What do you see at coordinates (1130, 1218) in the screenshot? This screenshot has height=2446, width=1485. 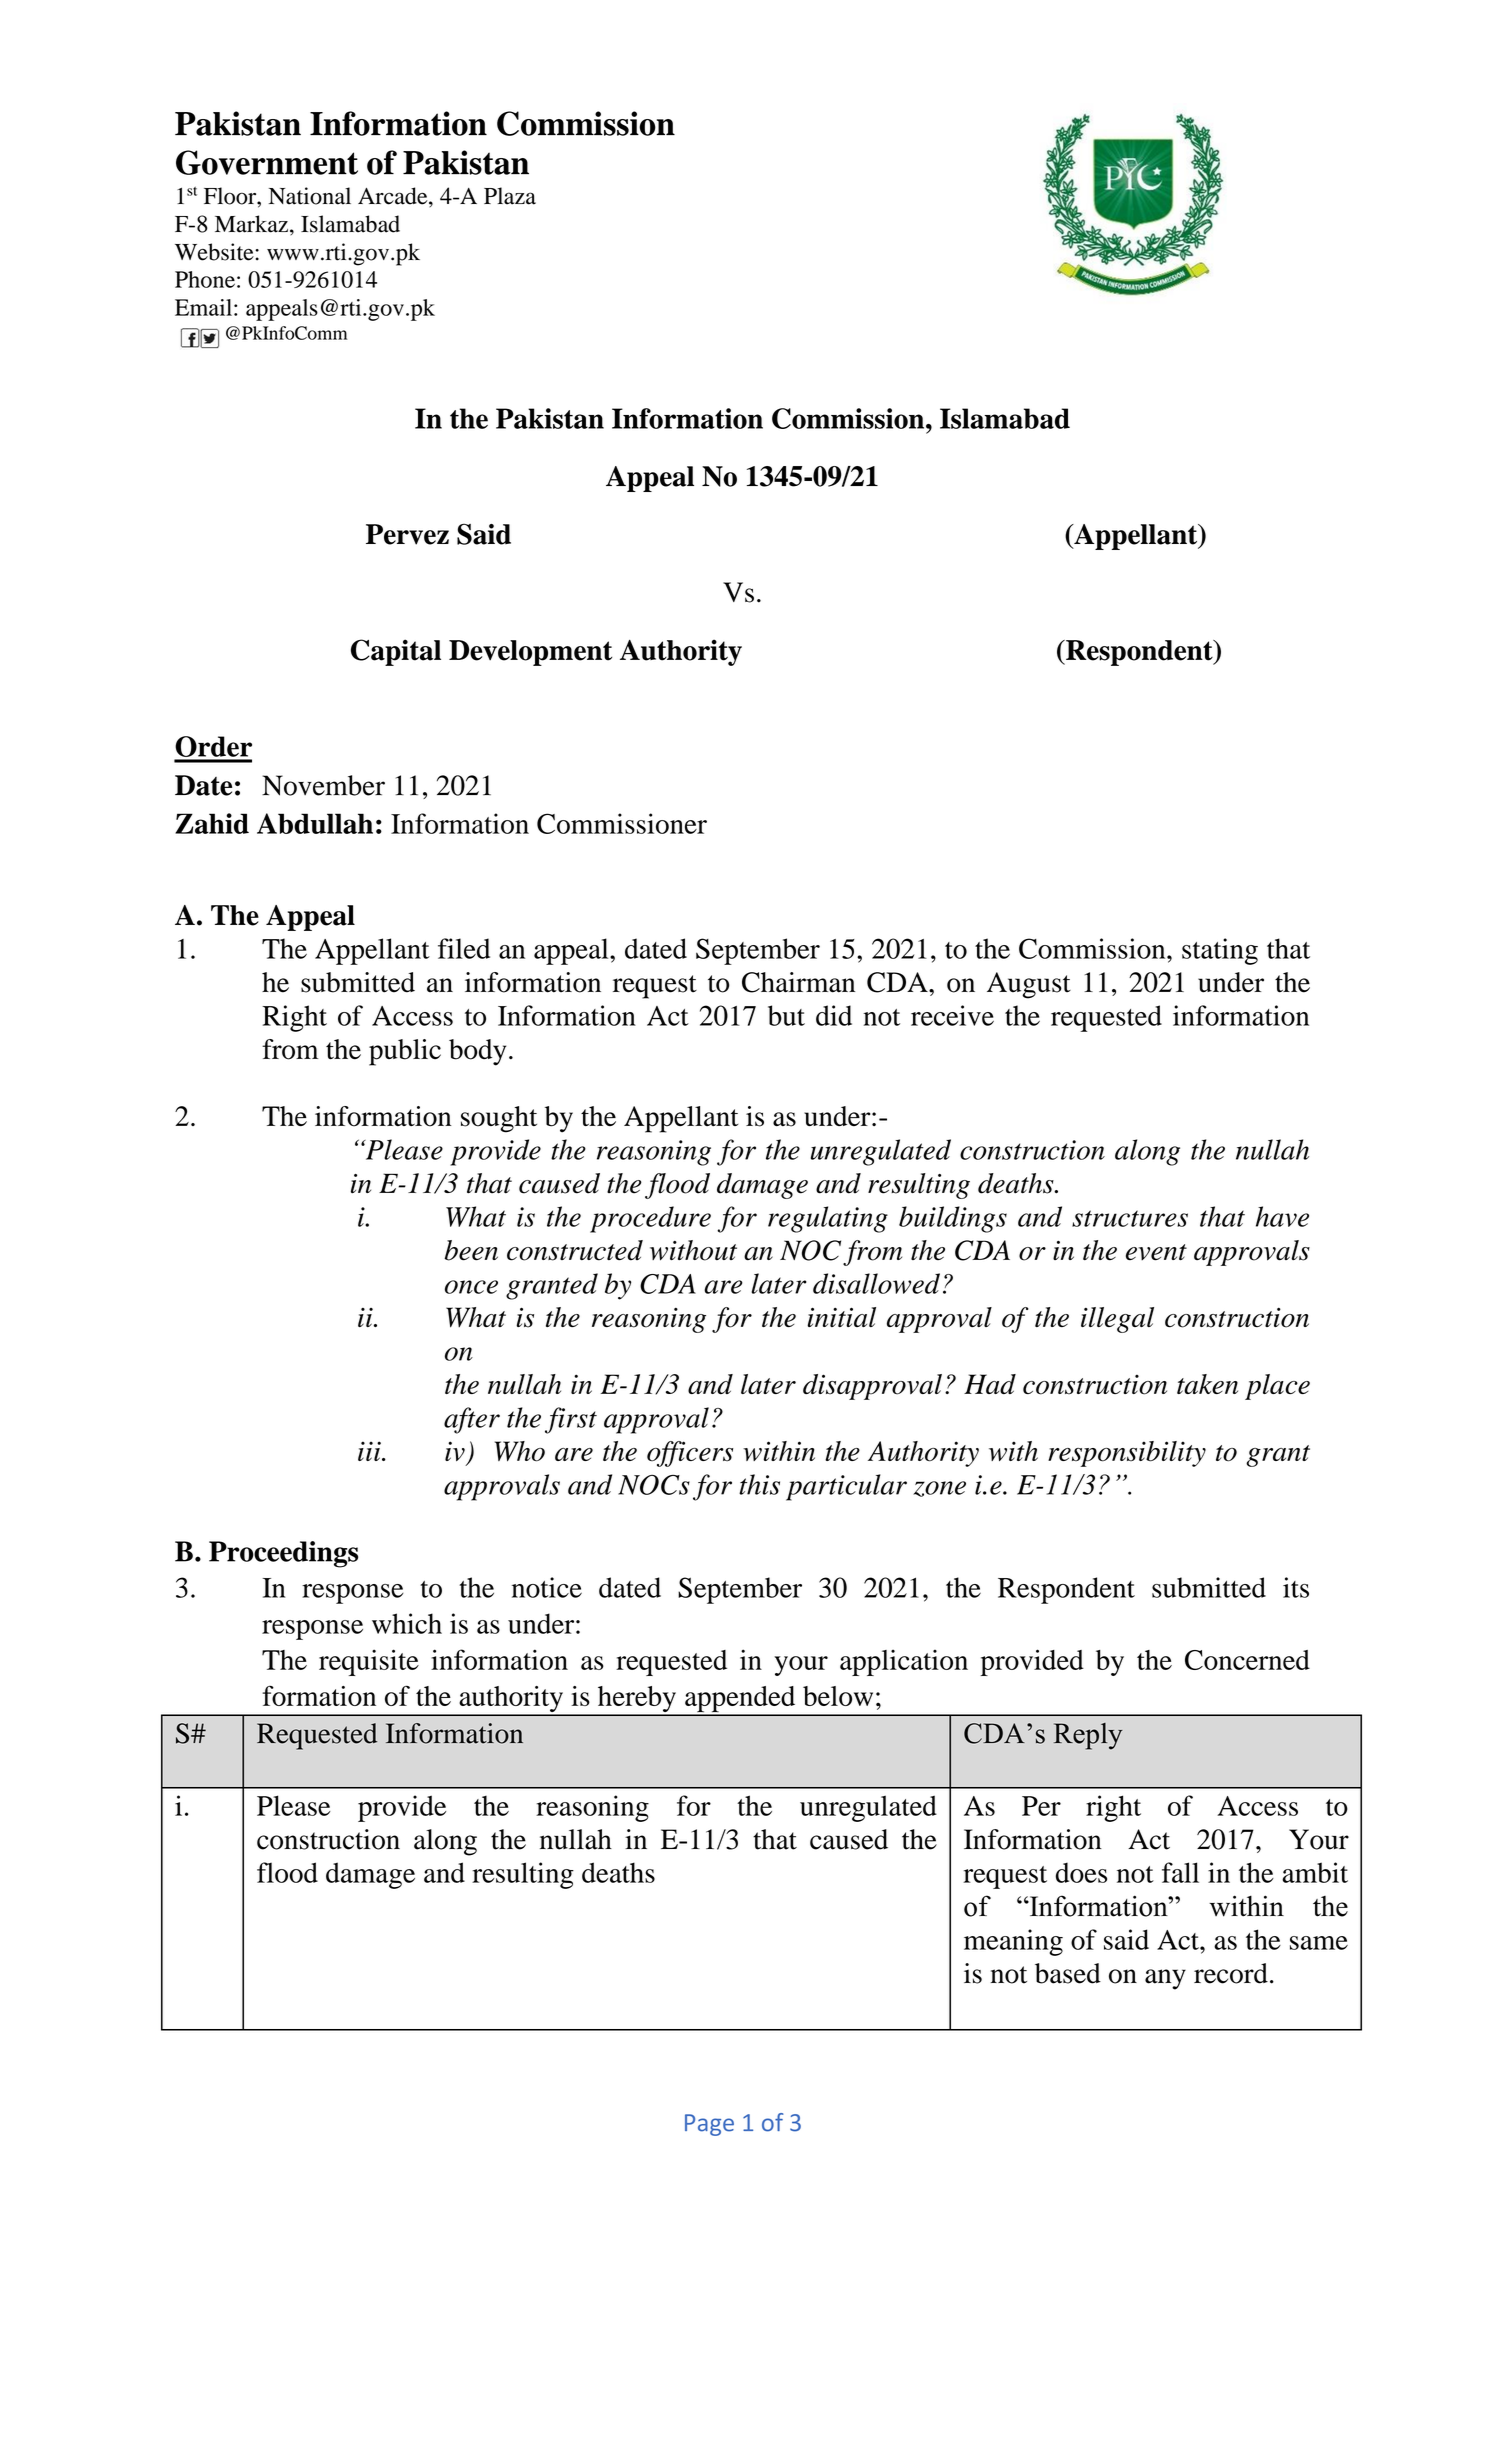 I see `structures` at bounding box center [1130, 1218].
